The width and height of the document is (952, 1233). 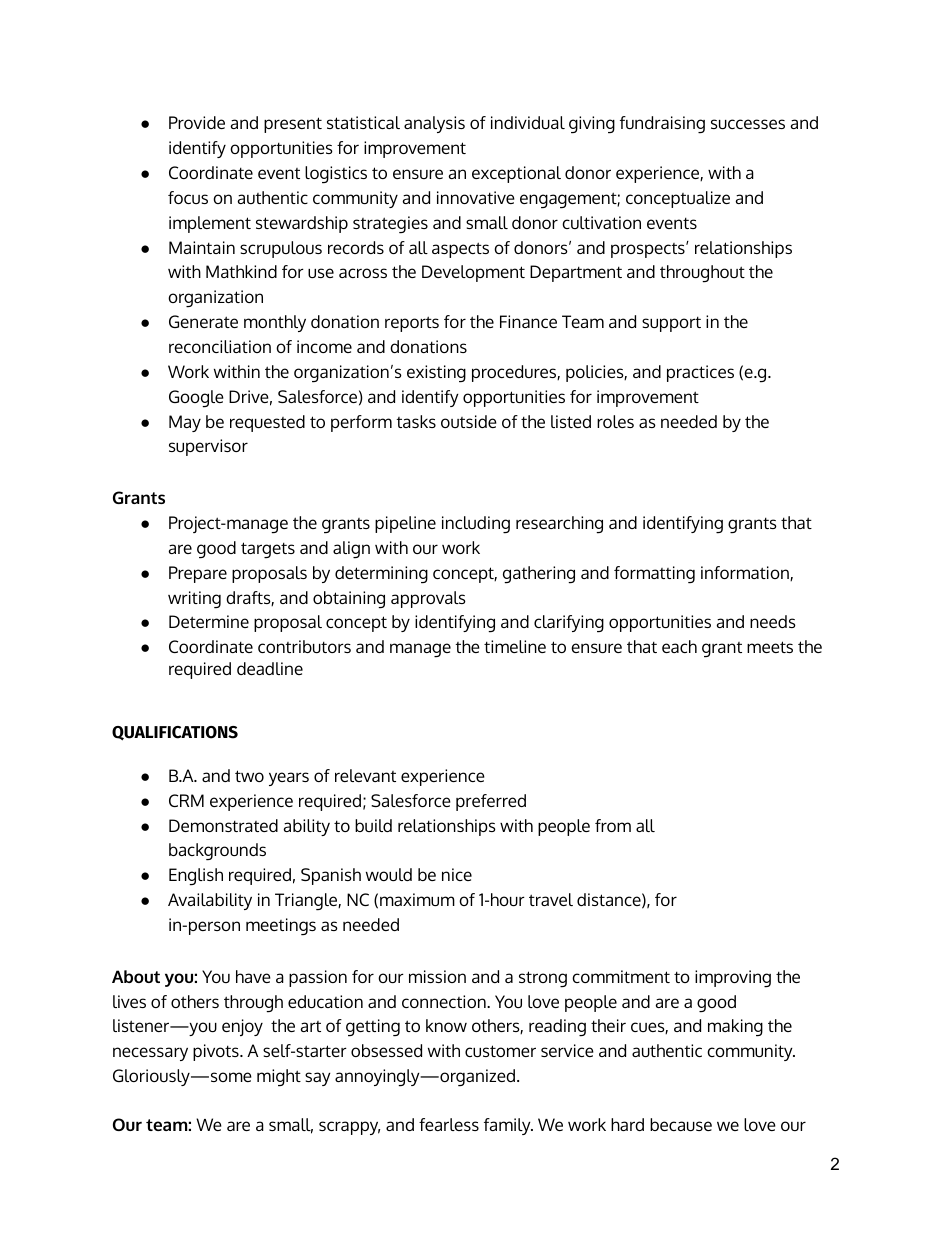 I want to click on Provide, so click(x=197, y=122).
